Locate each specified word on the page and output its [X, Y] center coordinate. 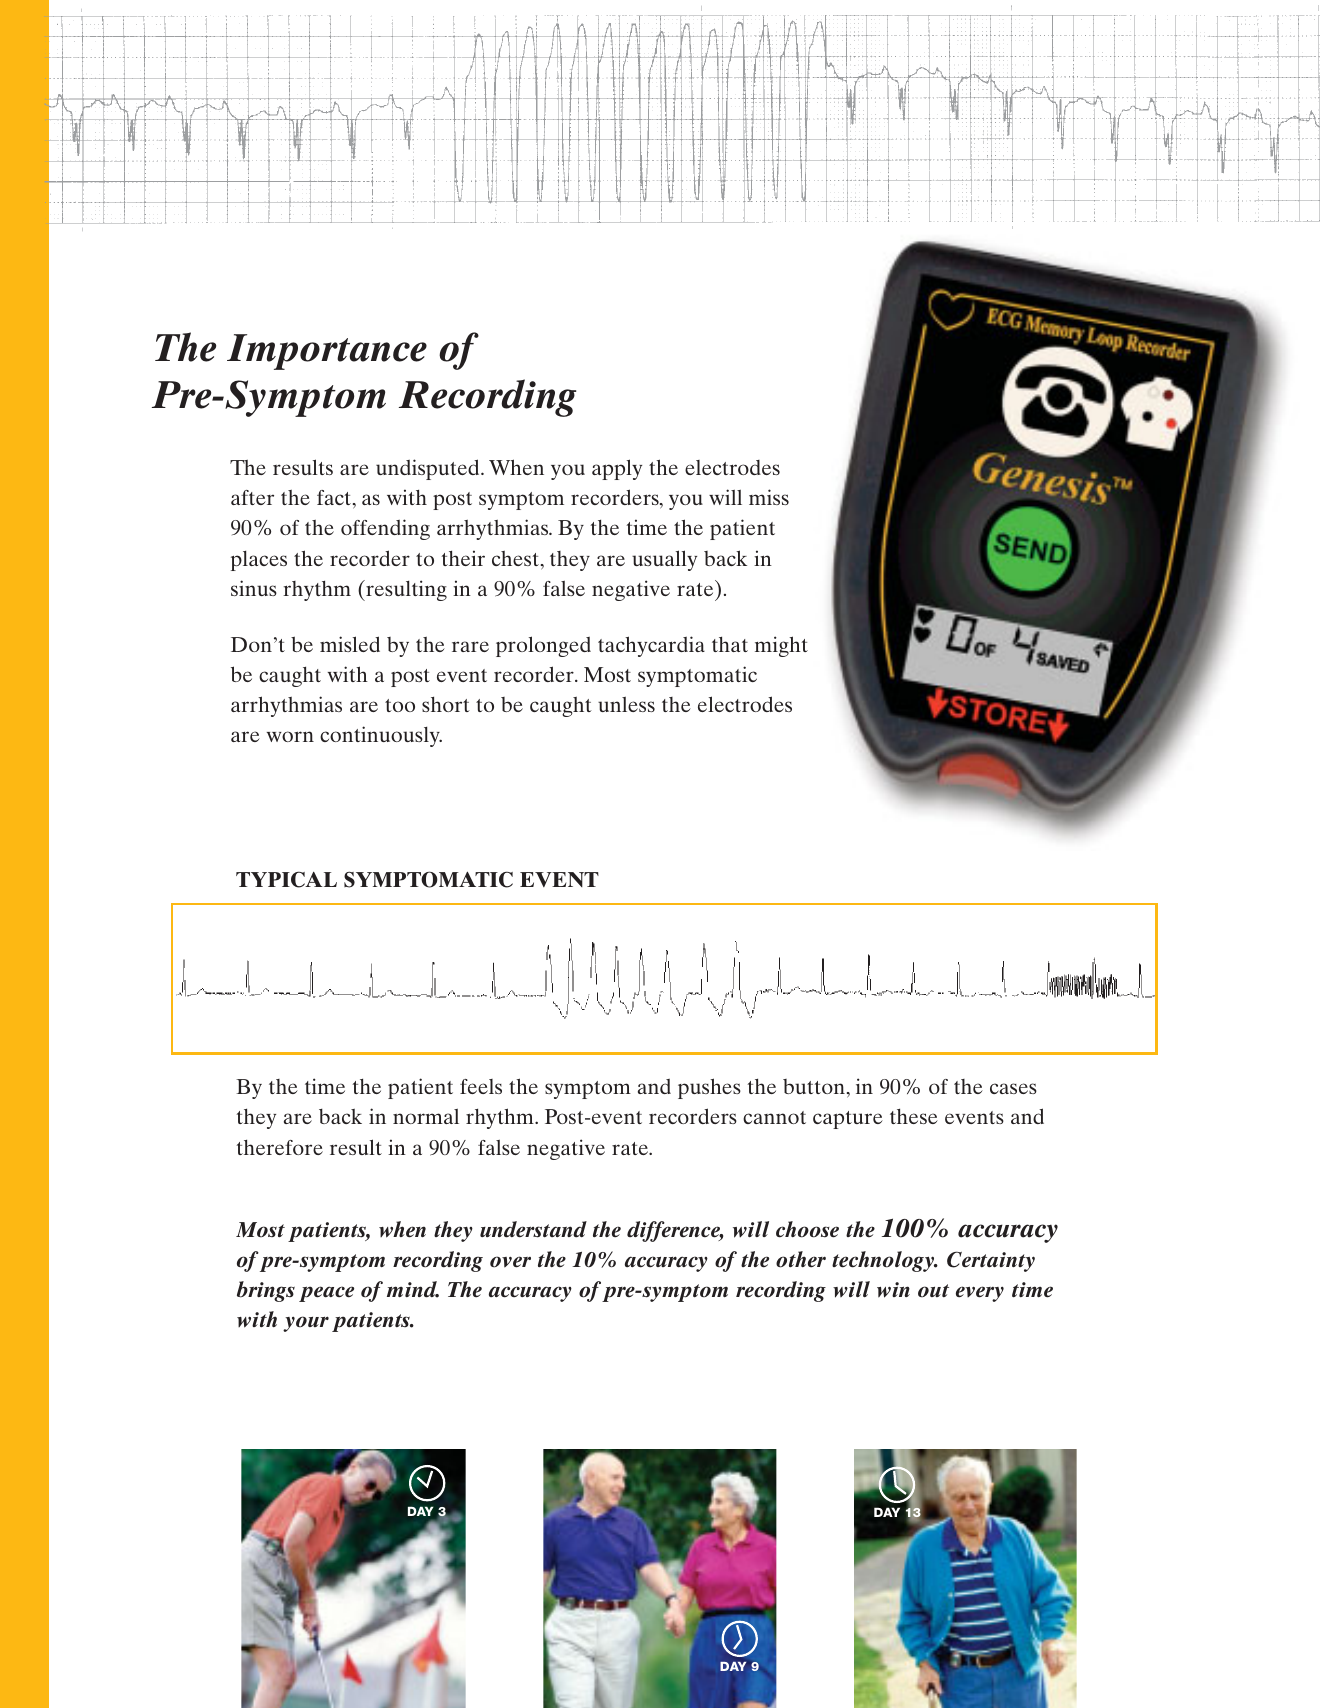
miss [769, 497]
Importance [327, 352]
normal [426, 1116]
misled [350, 644]
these [914, 1116]
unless [626, 704]
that [730, 644]
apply [617, 469]
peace [326, 1294]
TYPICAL [286, 879]
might [781, 646]
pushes [709, 1088]
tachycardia [651, 646]
